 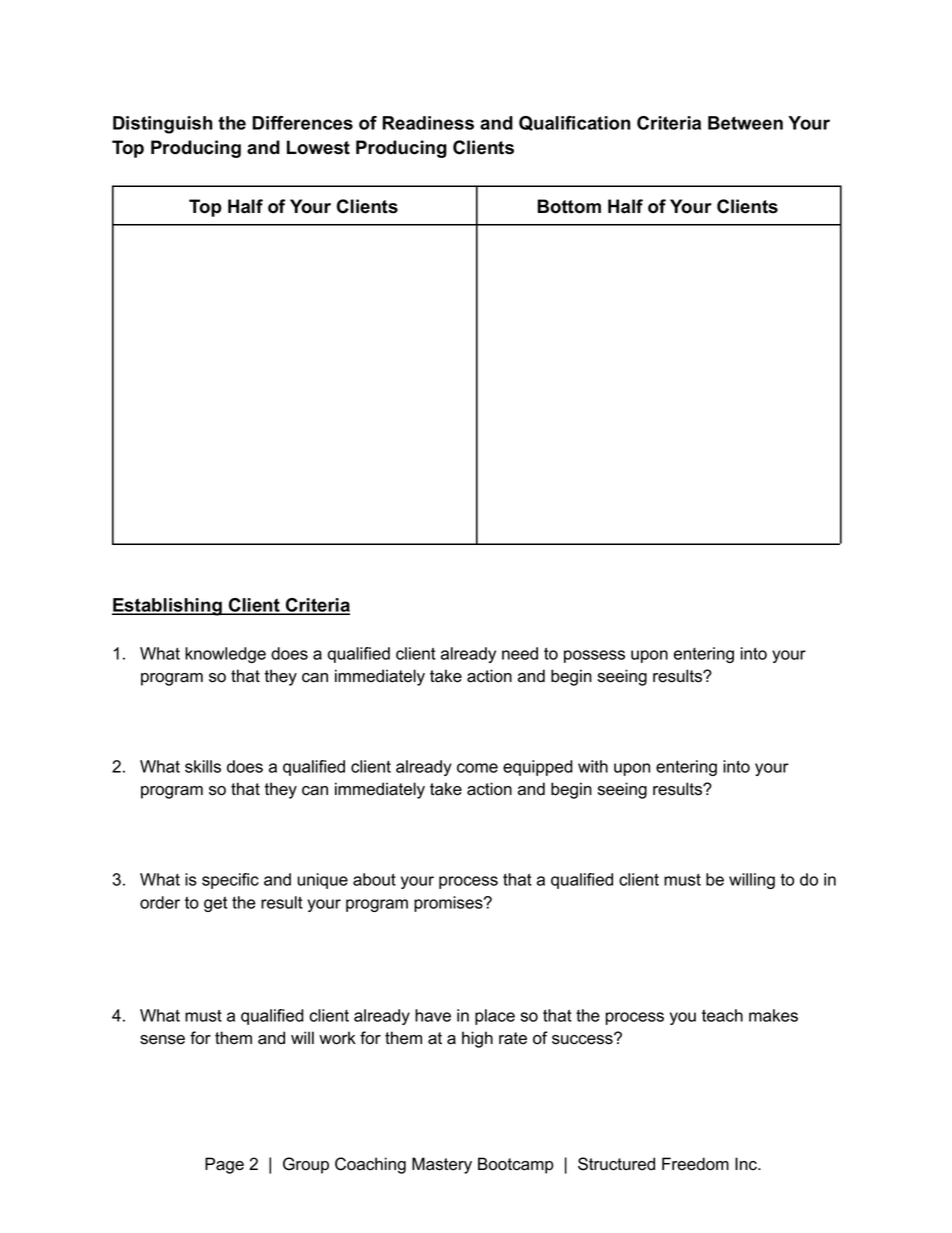 I want to click on teach, so click(x=722, y=1015).
